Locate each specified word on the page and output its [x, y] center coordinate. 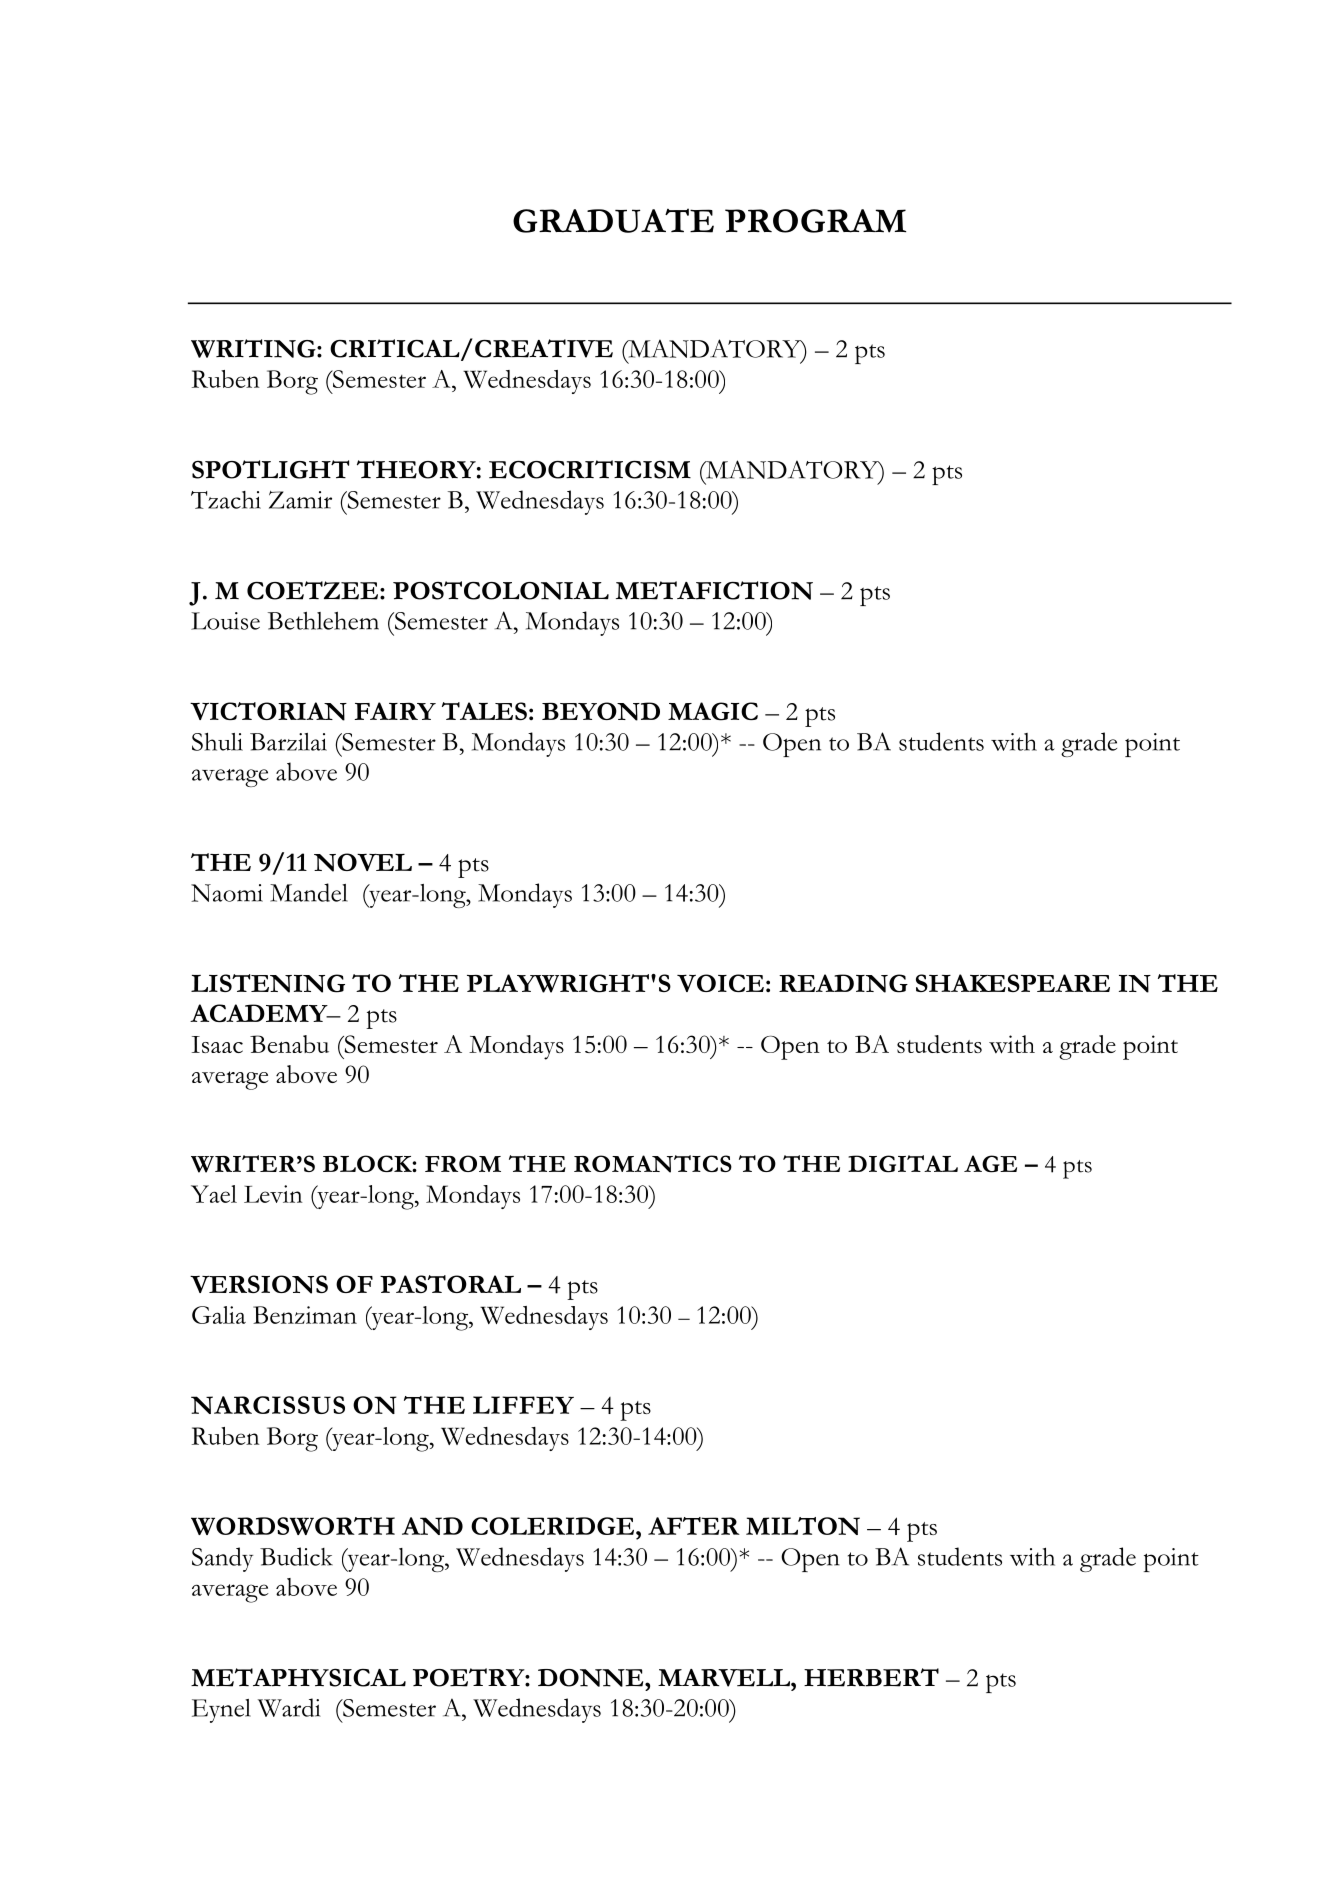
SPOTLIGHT [270, 469]
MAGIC [713, 711]
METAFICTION [714, 590]
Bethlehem [323, 621]
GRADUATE [613, 220]
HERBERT [871, 1677]
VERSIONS [259, 1284]
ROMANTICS [653, 1164]
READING [843, 983]
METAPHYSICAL [298, 1677]
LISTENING [268, 983]
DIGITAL [903, 1164]
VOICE [720, 983]
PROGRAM [815, 221]
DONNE [592, 1678]
